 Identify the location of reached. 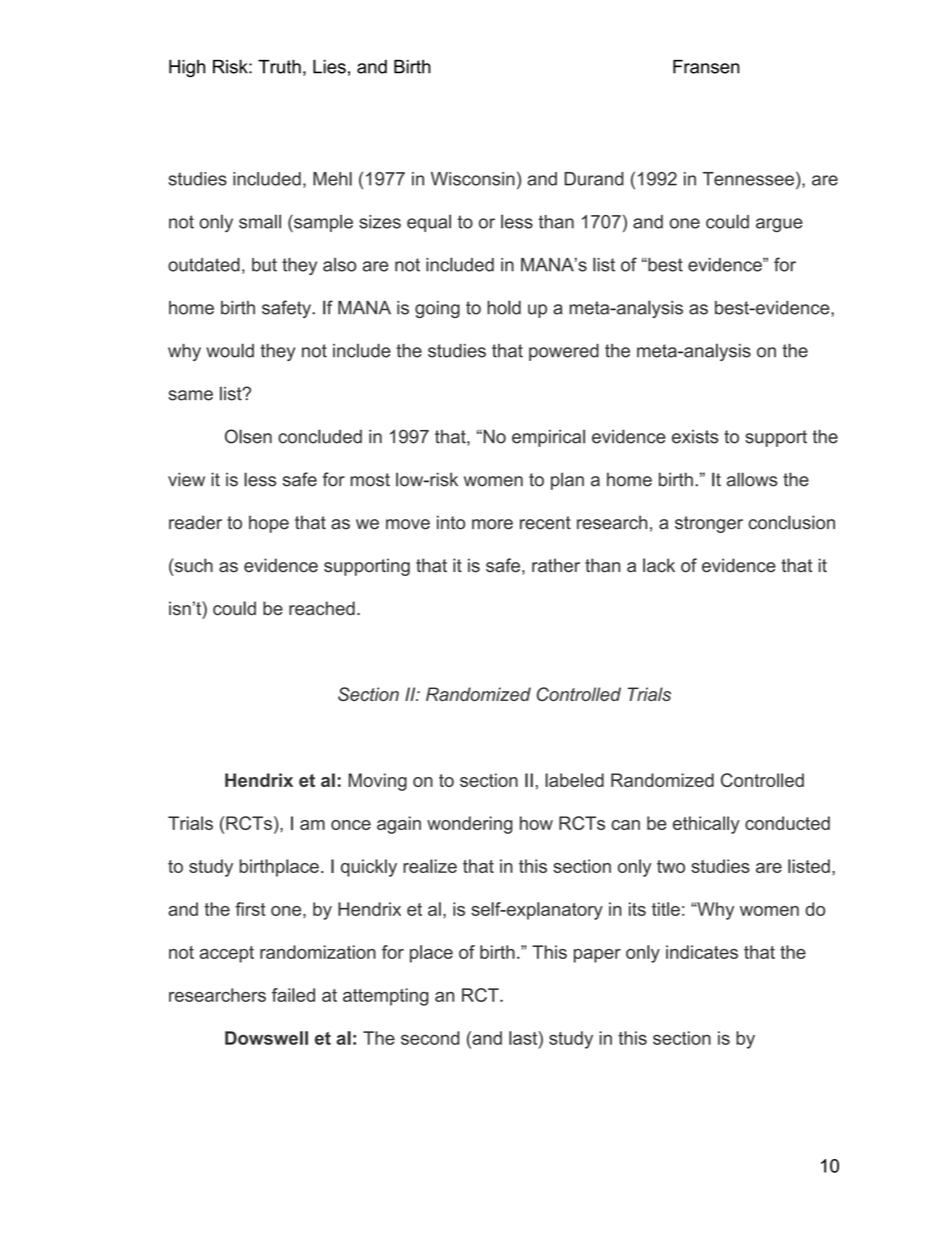
(322, 608).
